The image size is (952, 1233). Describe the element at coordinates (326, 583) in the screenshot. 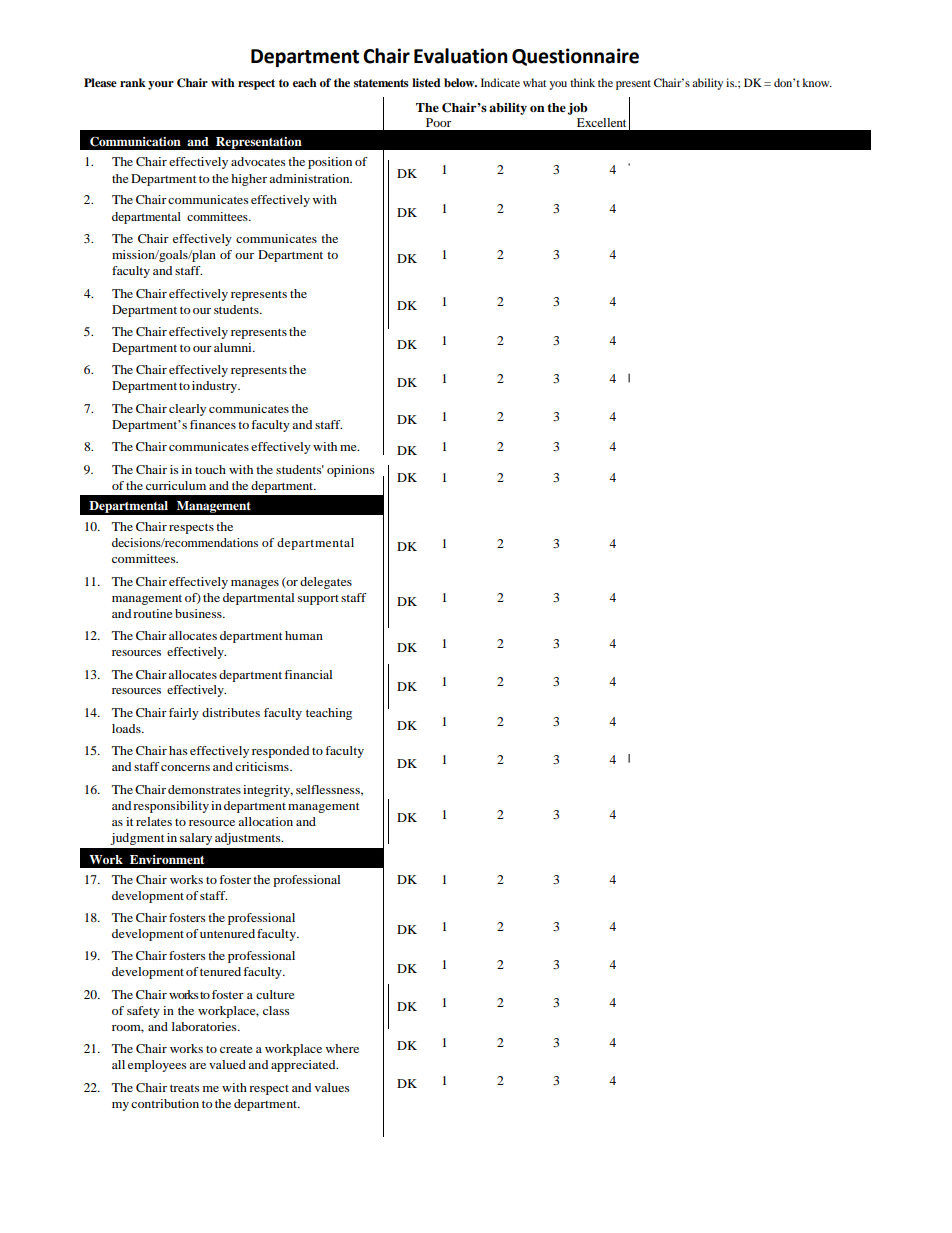

I see `delegates` at that location.
